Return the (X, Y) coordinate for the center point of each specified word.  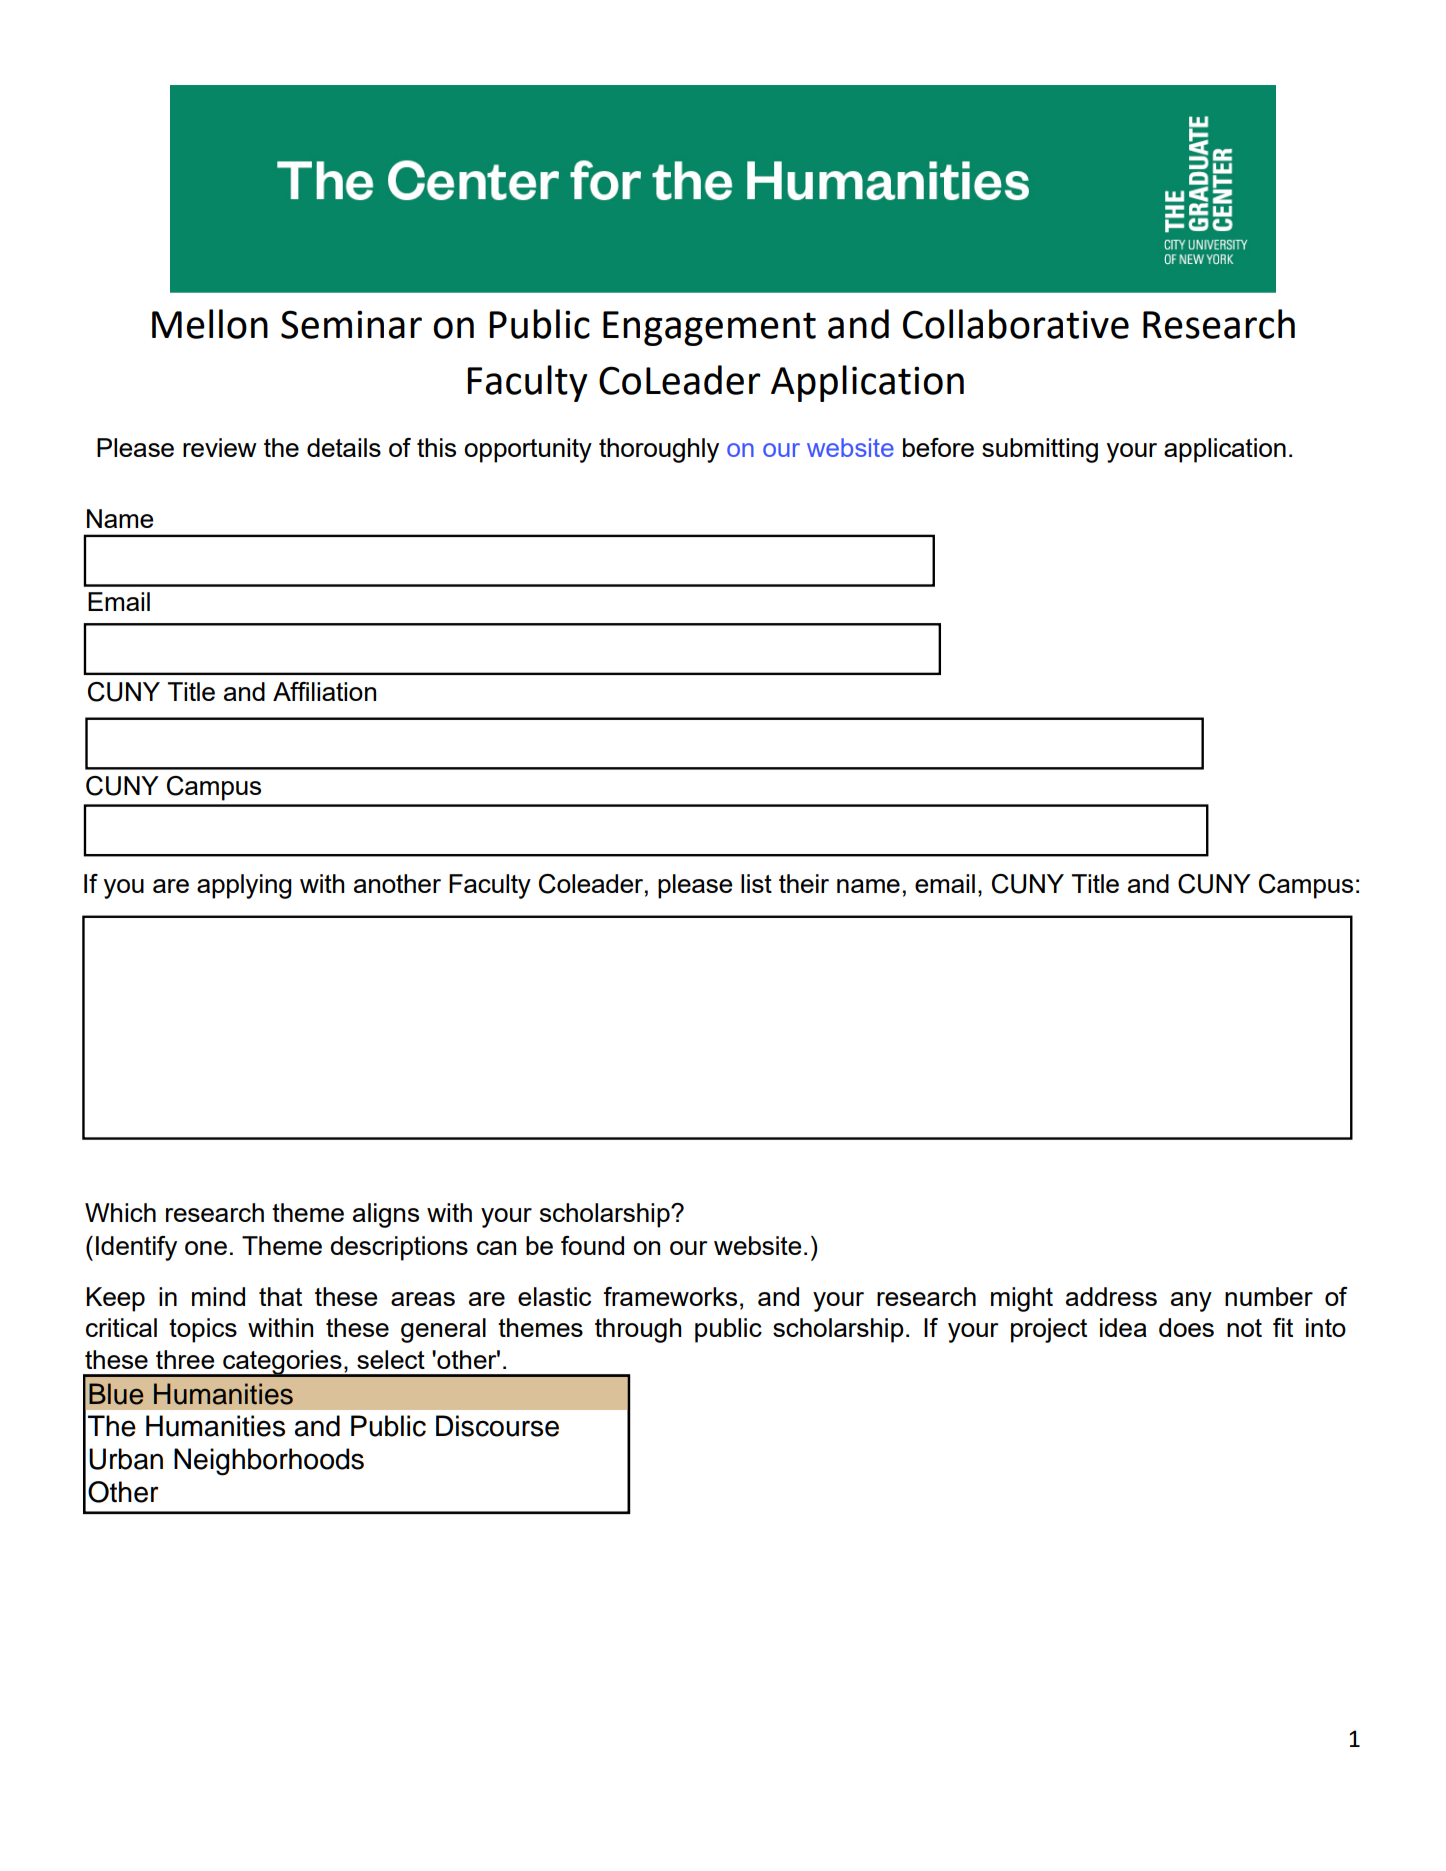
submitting (1040, 450)
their (804, 883)
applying (244, 886)
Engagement (709, 328)
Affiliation (324, 691)
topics (203, 1330)
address (1111, 1296)
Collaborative (1016, 324)
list (756, 883)
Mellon (210, 324)
